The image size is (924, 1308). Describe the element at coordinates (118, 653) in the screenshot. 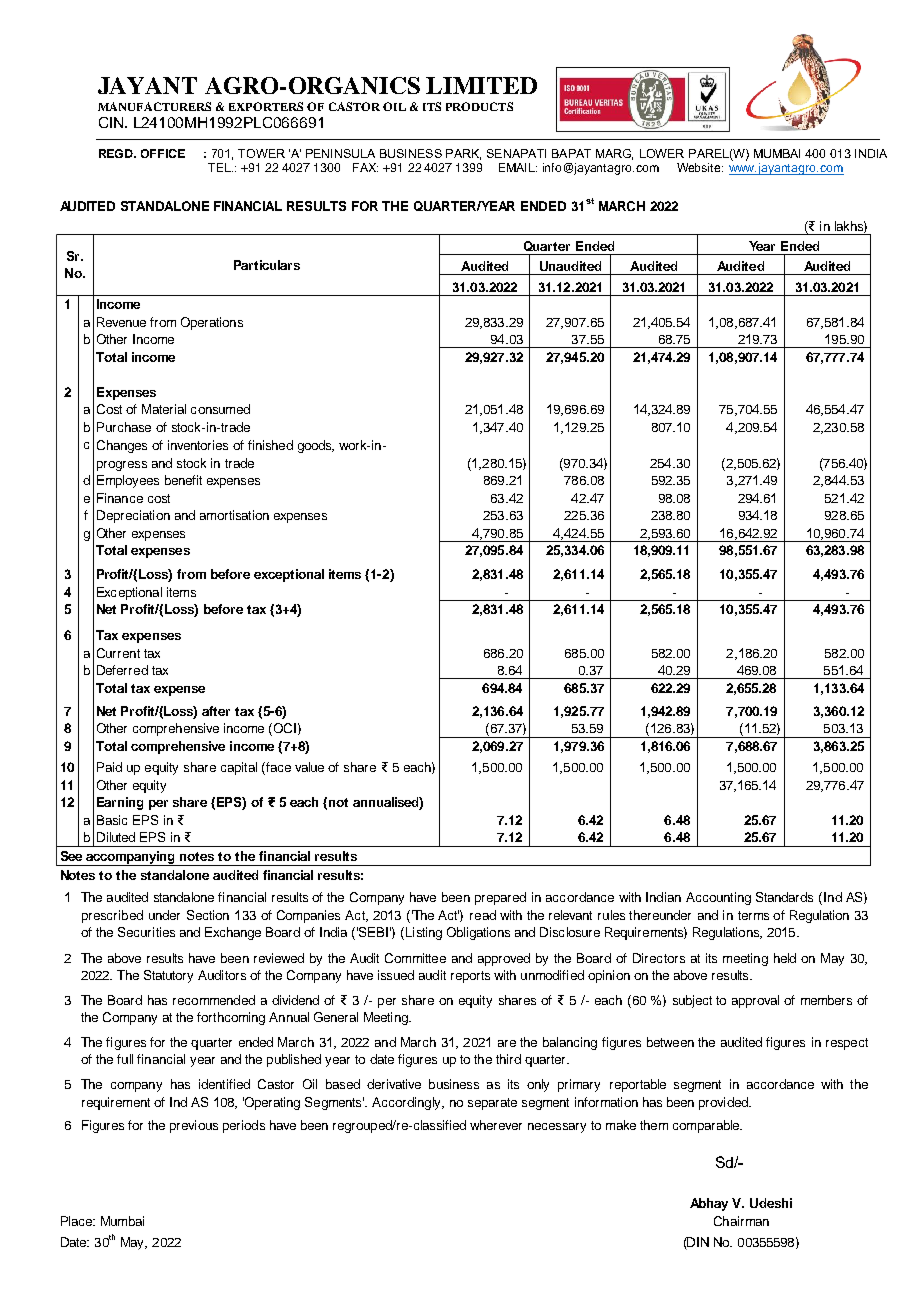

I see `Current` at that location.
